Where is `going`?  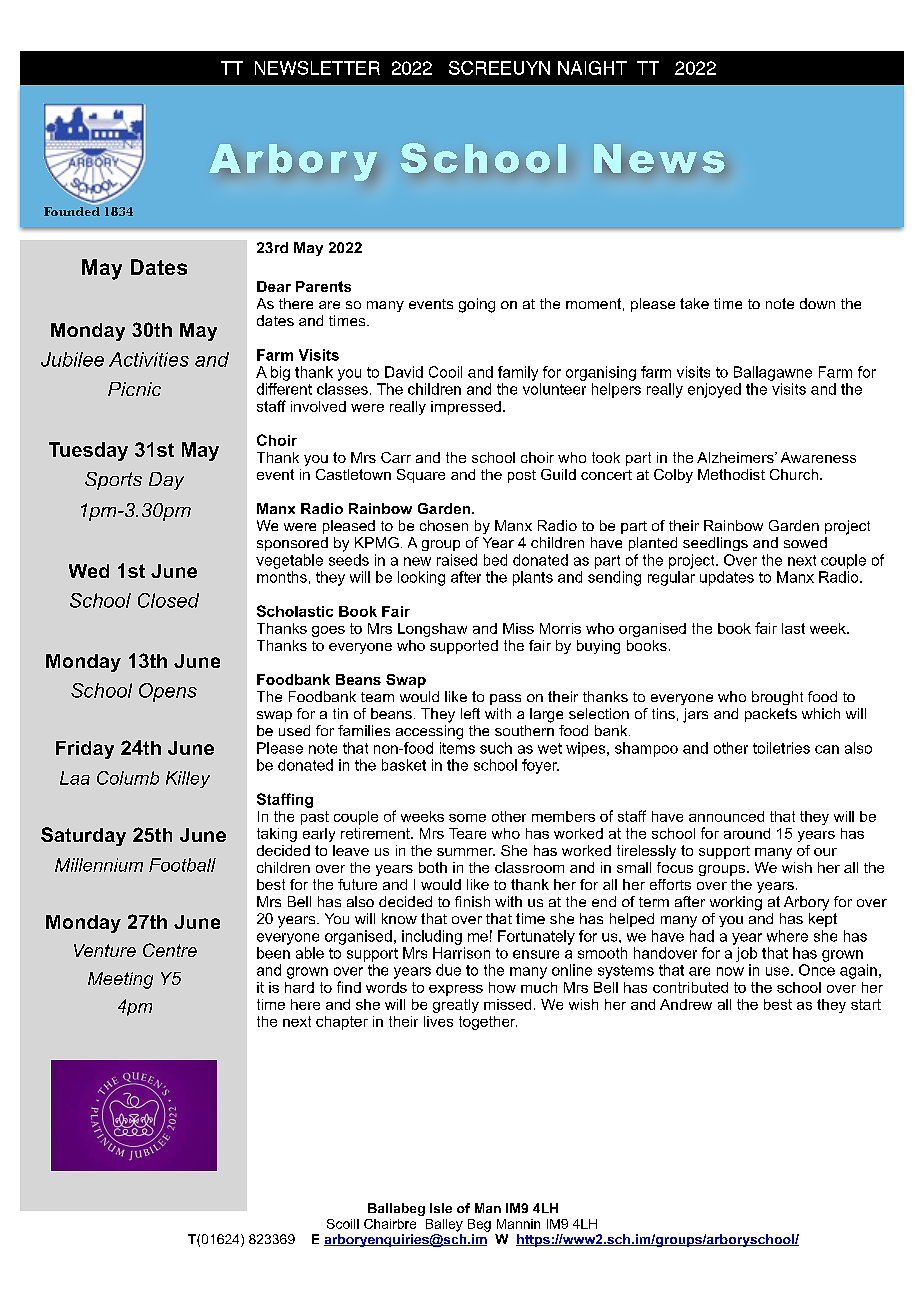
going is located at coordinates (477, 305).
